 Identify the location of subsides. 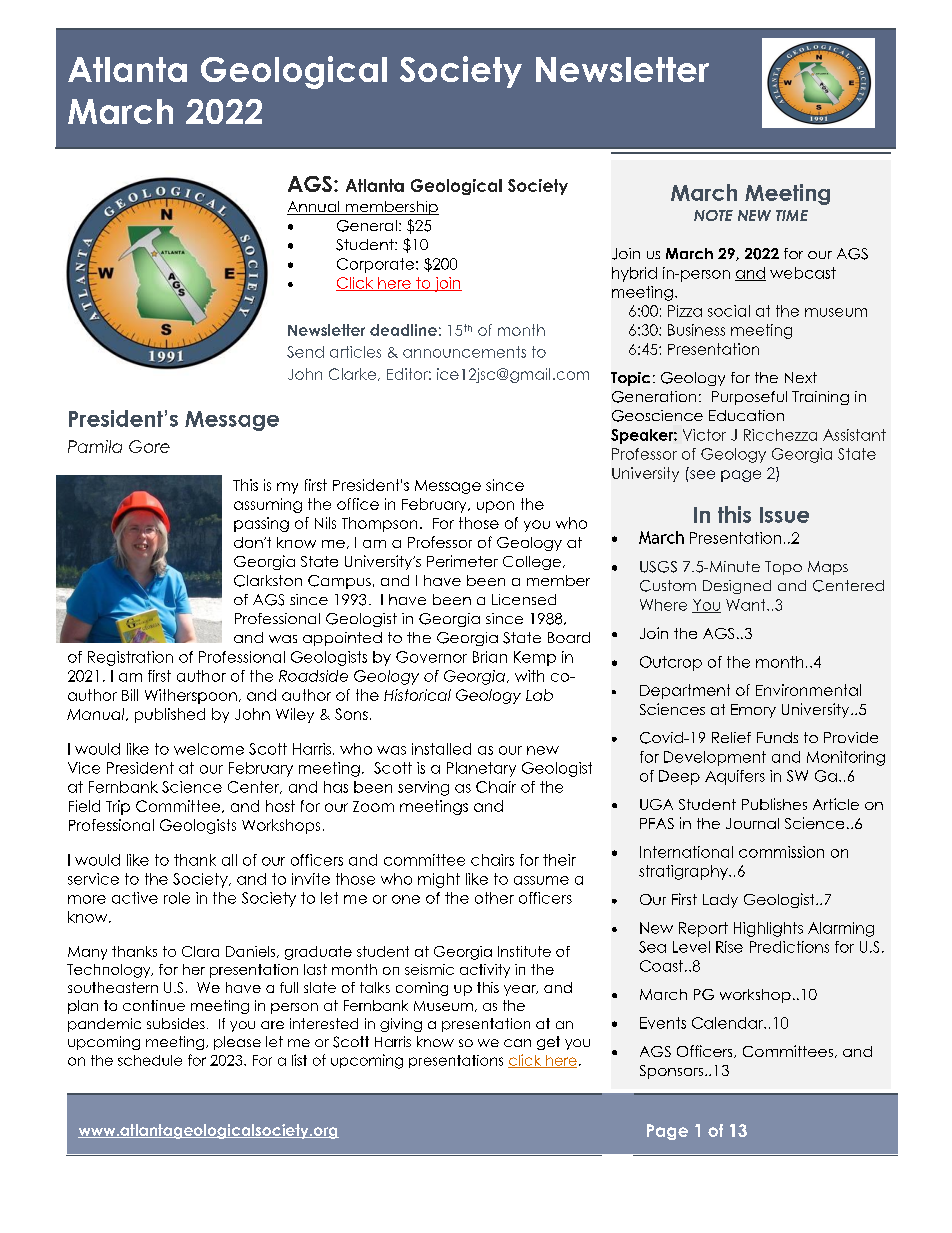
(176, 1023).
